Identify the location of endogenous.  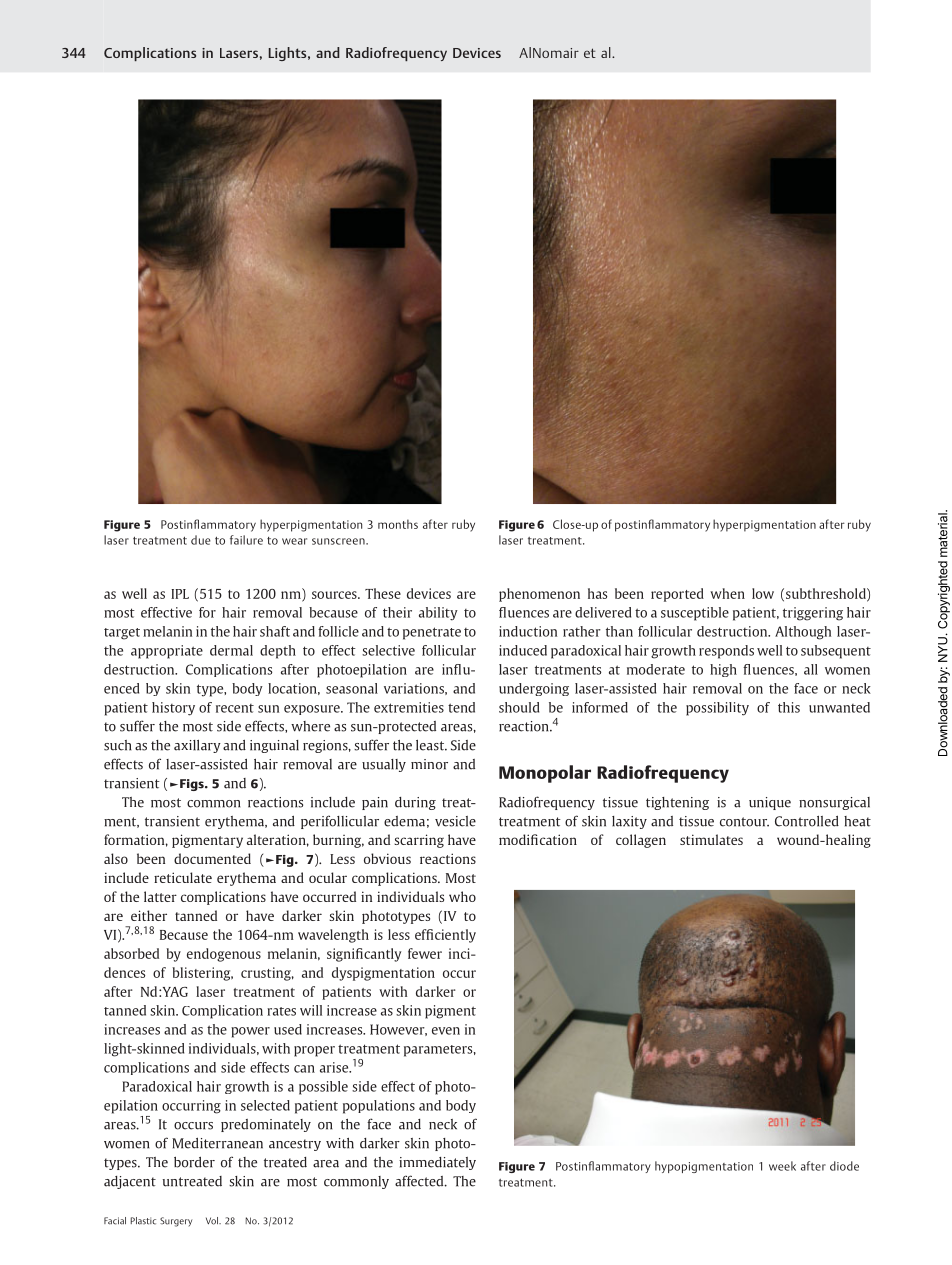
(224, 955).
